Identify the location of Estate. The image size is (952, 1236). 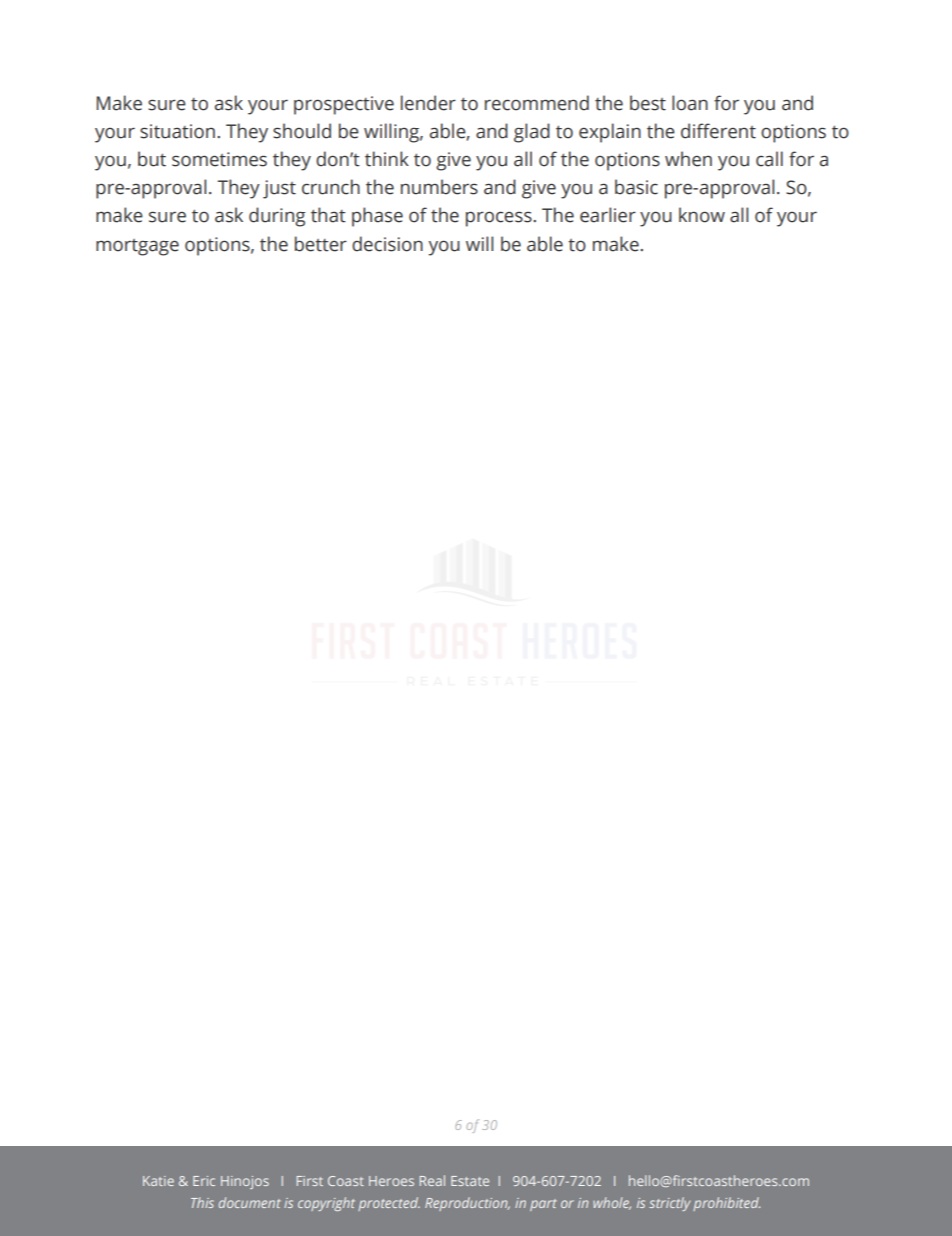
(470, 1181).
